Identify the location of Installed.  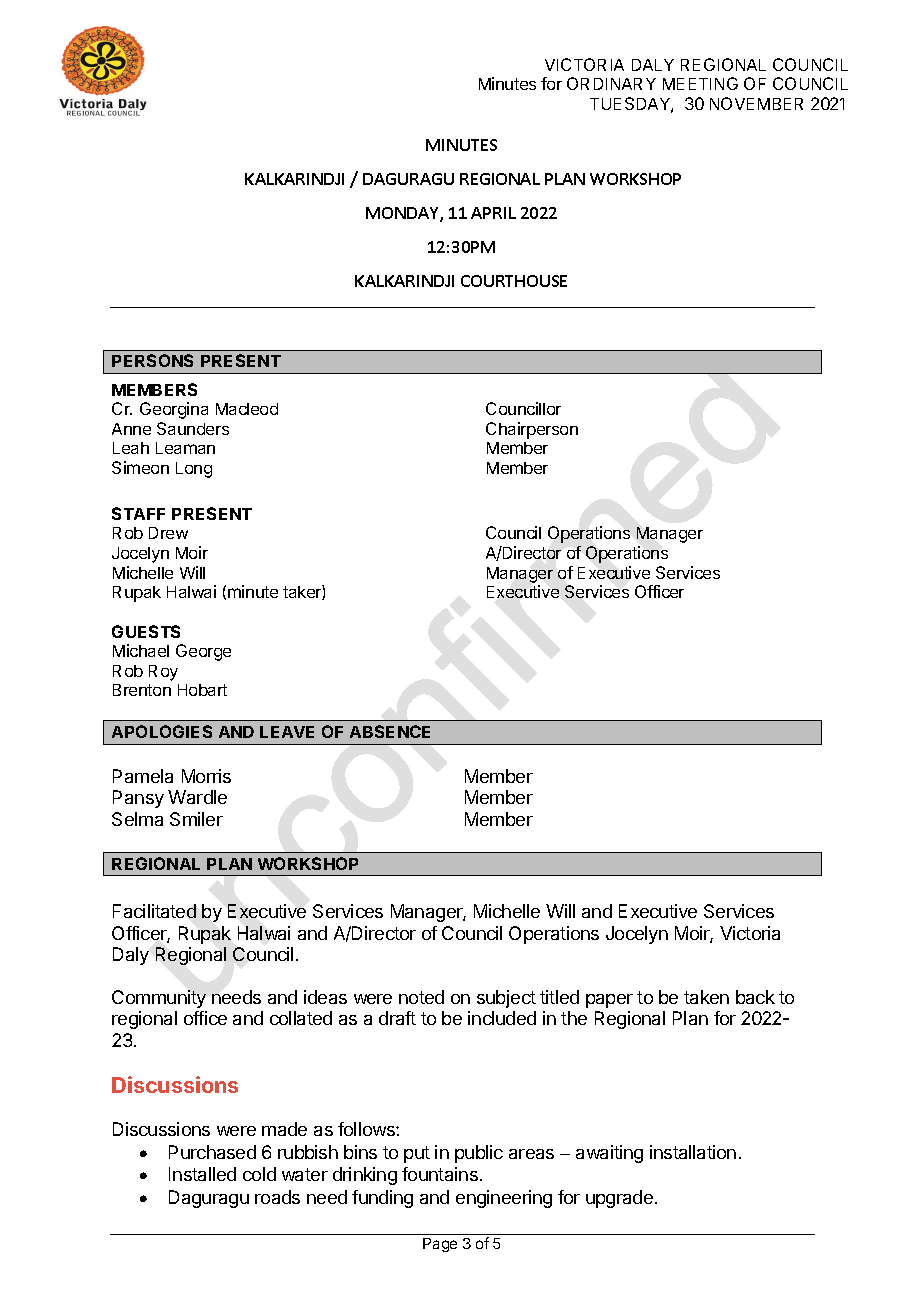
(202, 1174).
